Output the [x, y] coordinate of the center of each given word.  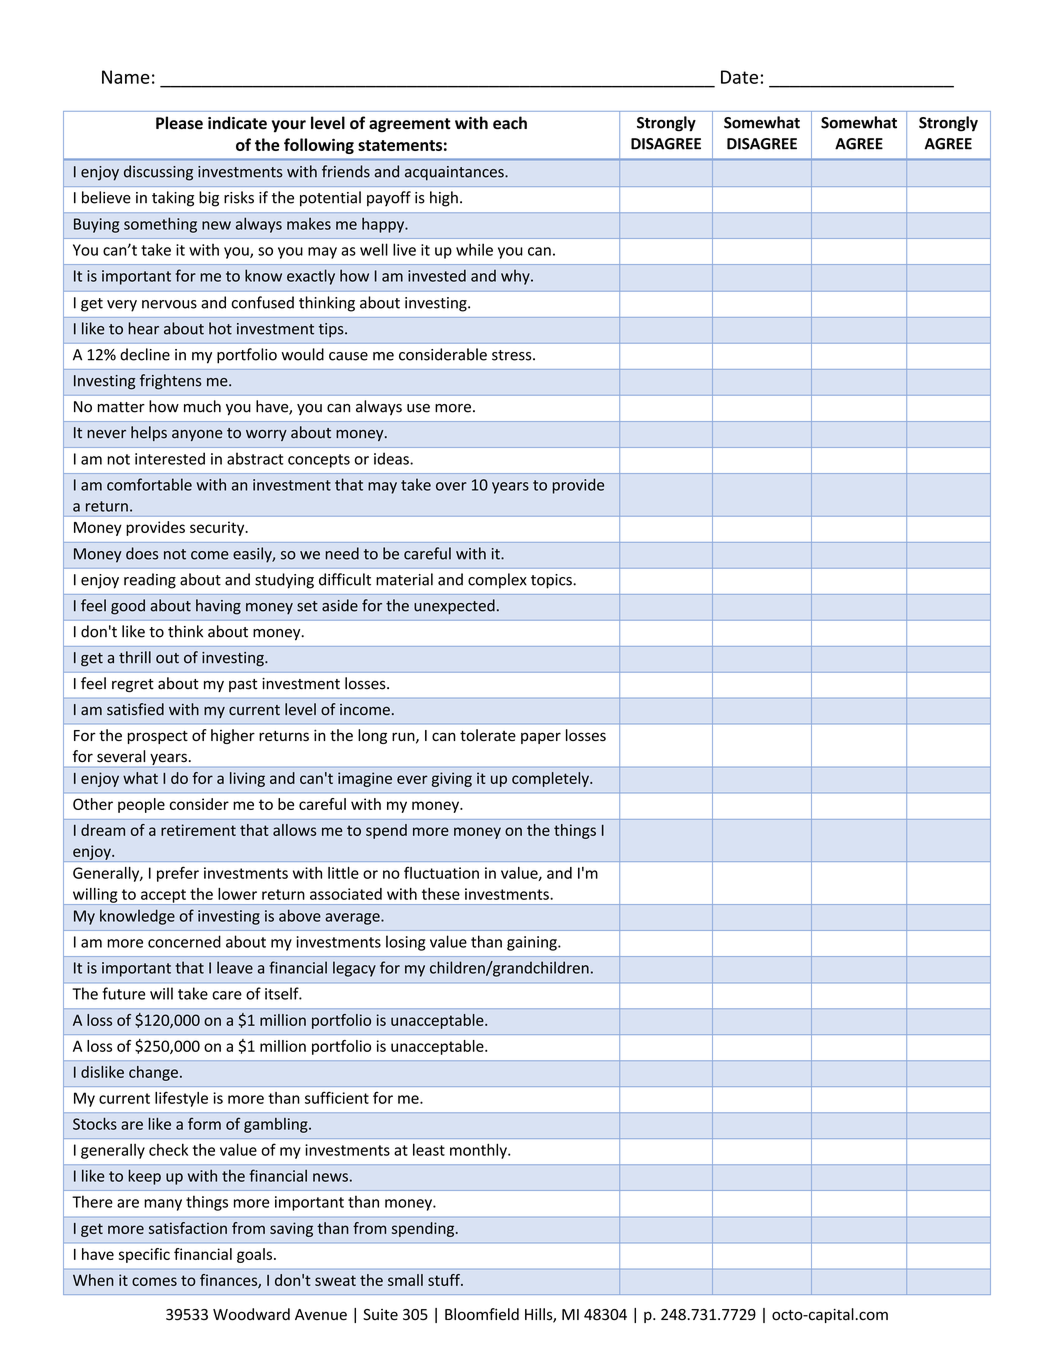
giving [452, 779]
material [404, 579]
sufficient [337, 1097]
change [153, 1073]
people [141, 805]
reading [150, 581]
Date [739, 77]
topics [552, 581]
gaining [533, 943]
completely [551, 779]
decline [145, 354]
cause [348, 356]
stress [513, 355]
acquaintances [455, 173]
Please [179, 123]
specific [144, 1255]
